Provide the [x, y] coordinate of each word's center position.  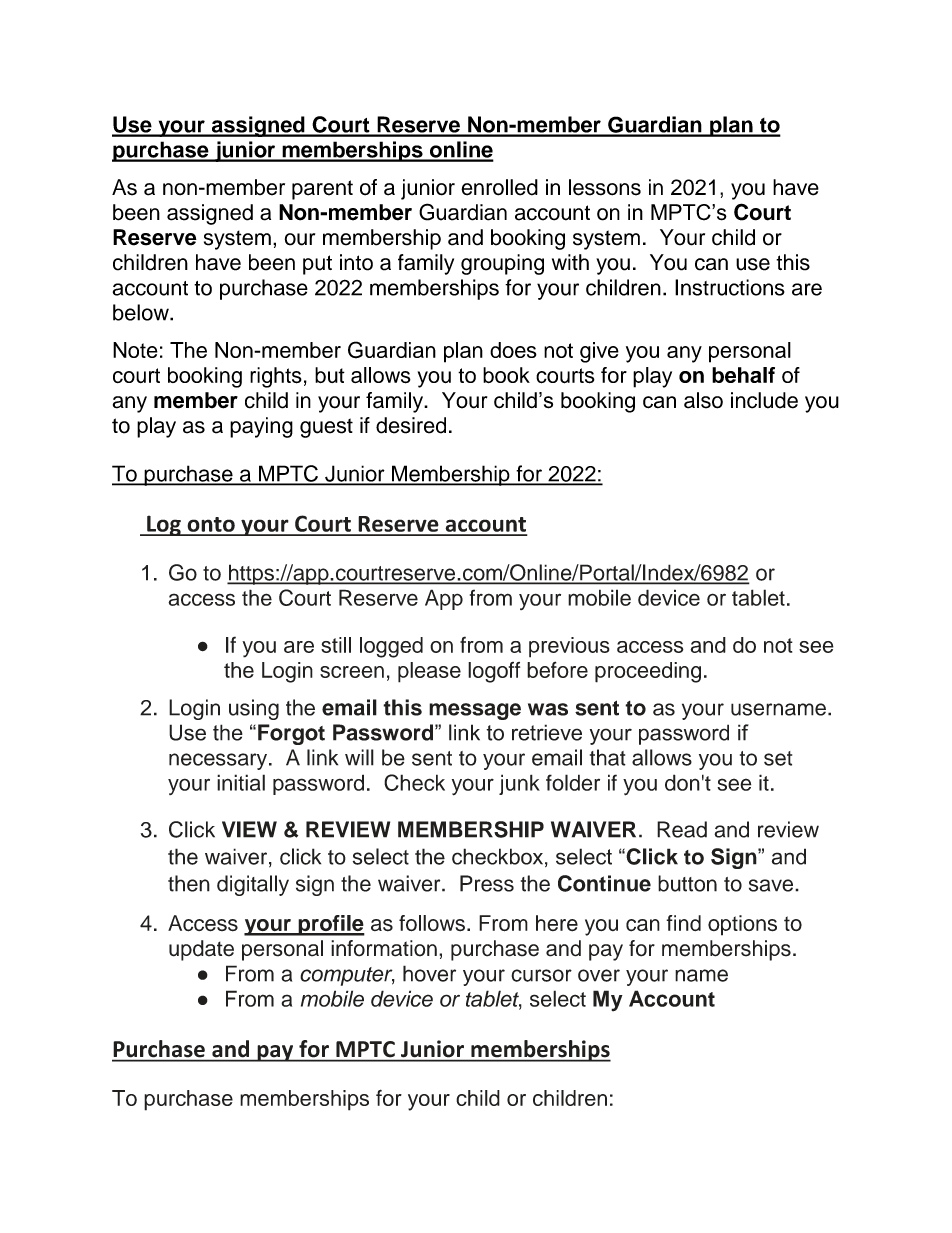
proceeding [648, 672]
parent [322, 190]
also [703, 400]
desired [411, 425]
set [778, 758]
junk [519, 784]
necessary [219, 761]
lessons [605, 187]
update [201, 950]
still [336, 645]
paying [261, 427]
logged [391, 647]
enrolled [499, 187]
